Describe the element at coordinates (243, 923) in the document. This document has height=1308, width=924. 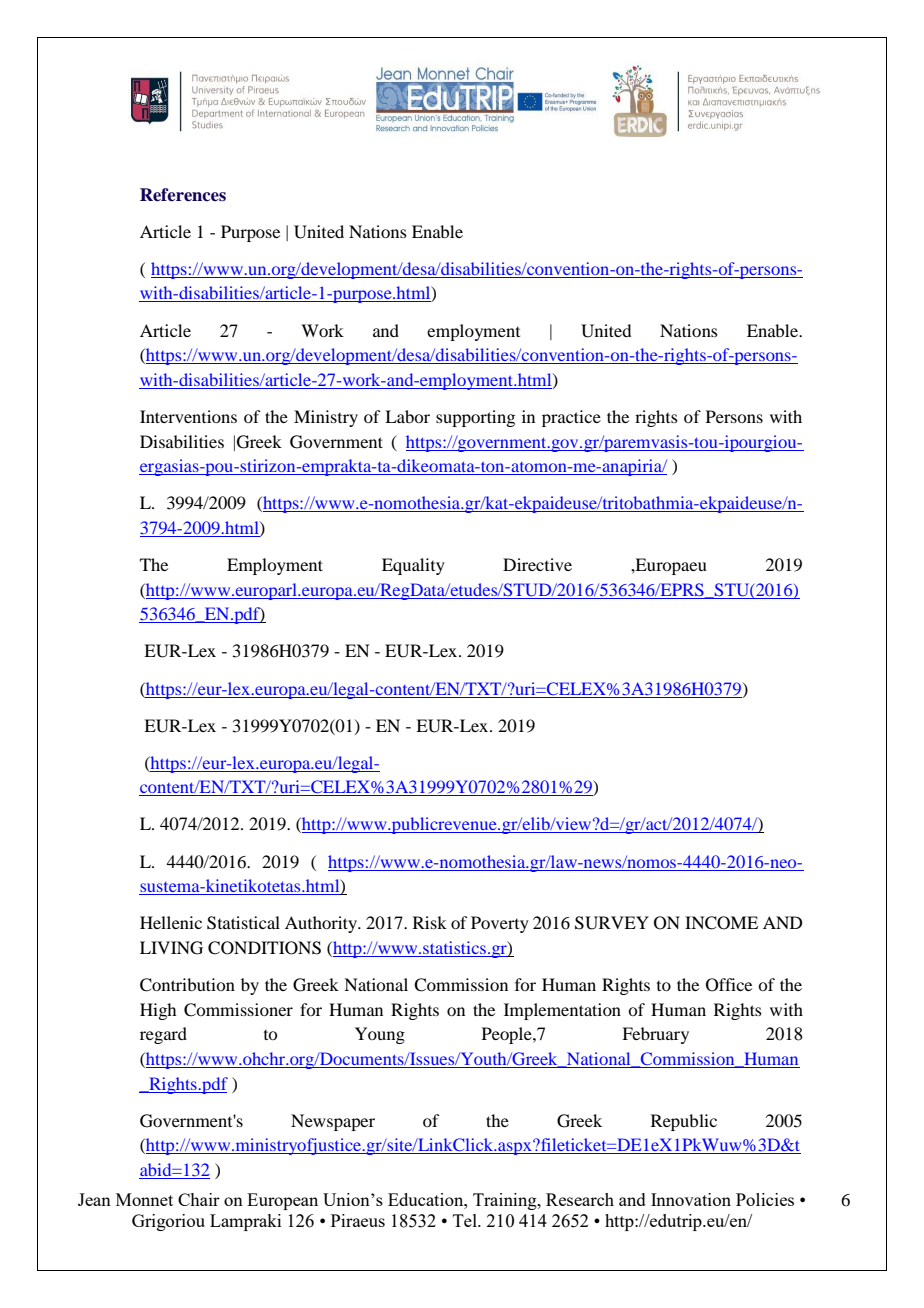
I see `Statistical` at that location.
